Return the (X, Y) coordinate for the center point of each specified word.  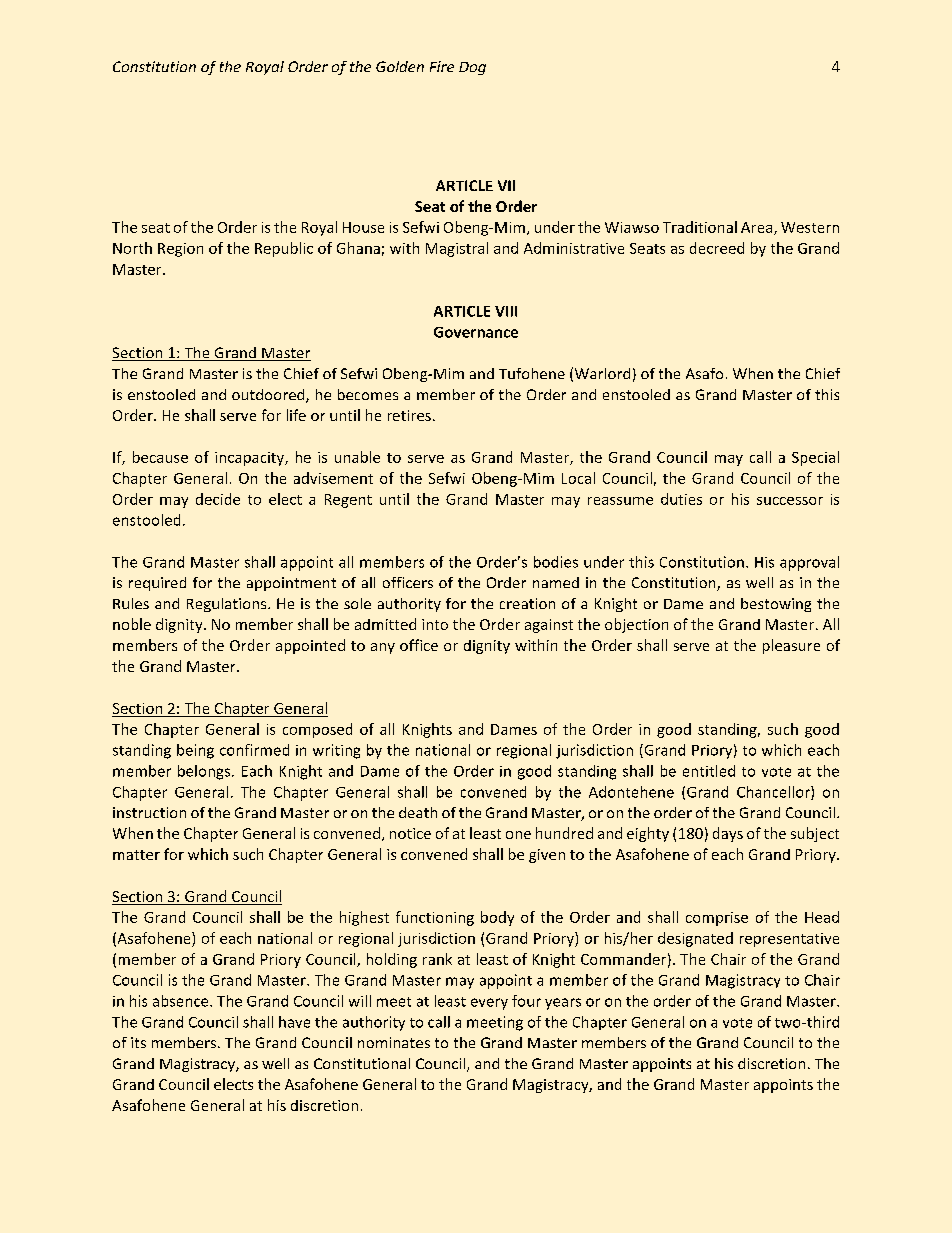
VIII (506, 311)
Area (758, 228)
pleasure (791, 646)
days (728, 834)
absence (182, 1001)
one (518, 835)
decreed (717, 248)
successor (790, 501)
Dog (472, 68)
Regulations (228, 605)
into (435, 624)
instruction (149, 812)
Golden (400, 66)
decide (218, 499)
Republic (284, 249)
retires (409, 415)
